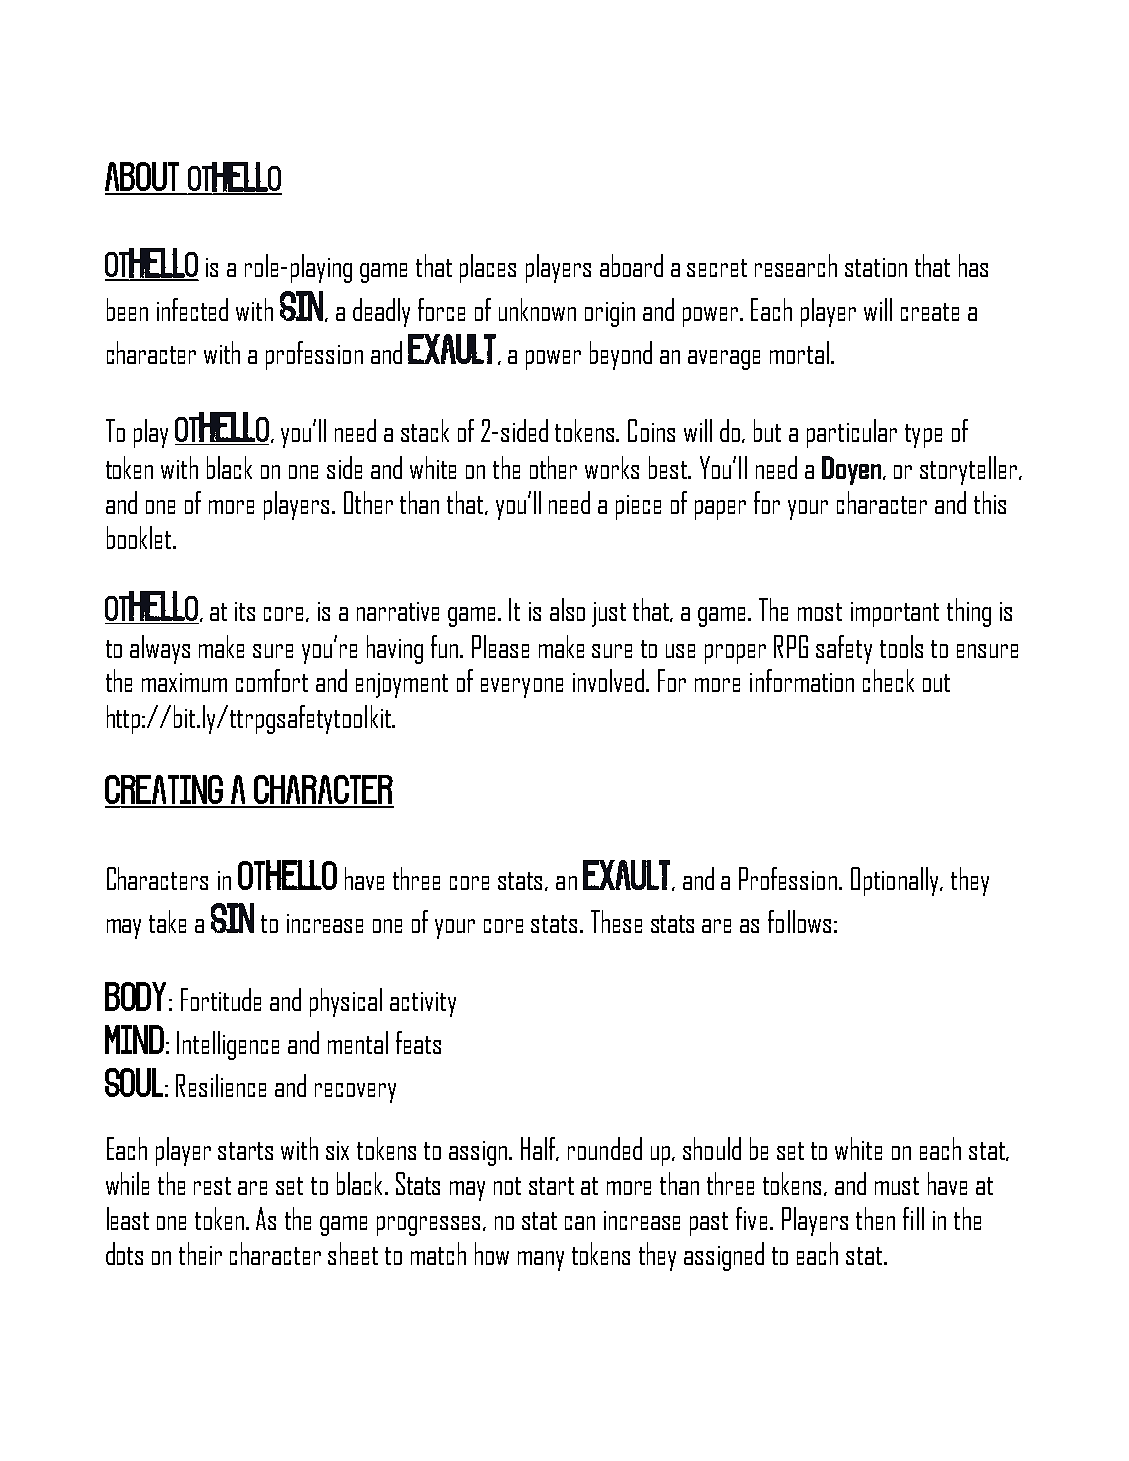 The image size is (1129, 1461). I want to click on aboard, so click(631, 265).
